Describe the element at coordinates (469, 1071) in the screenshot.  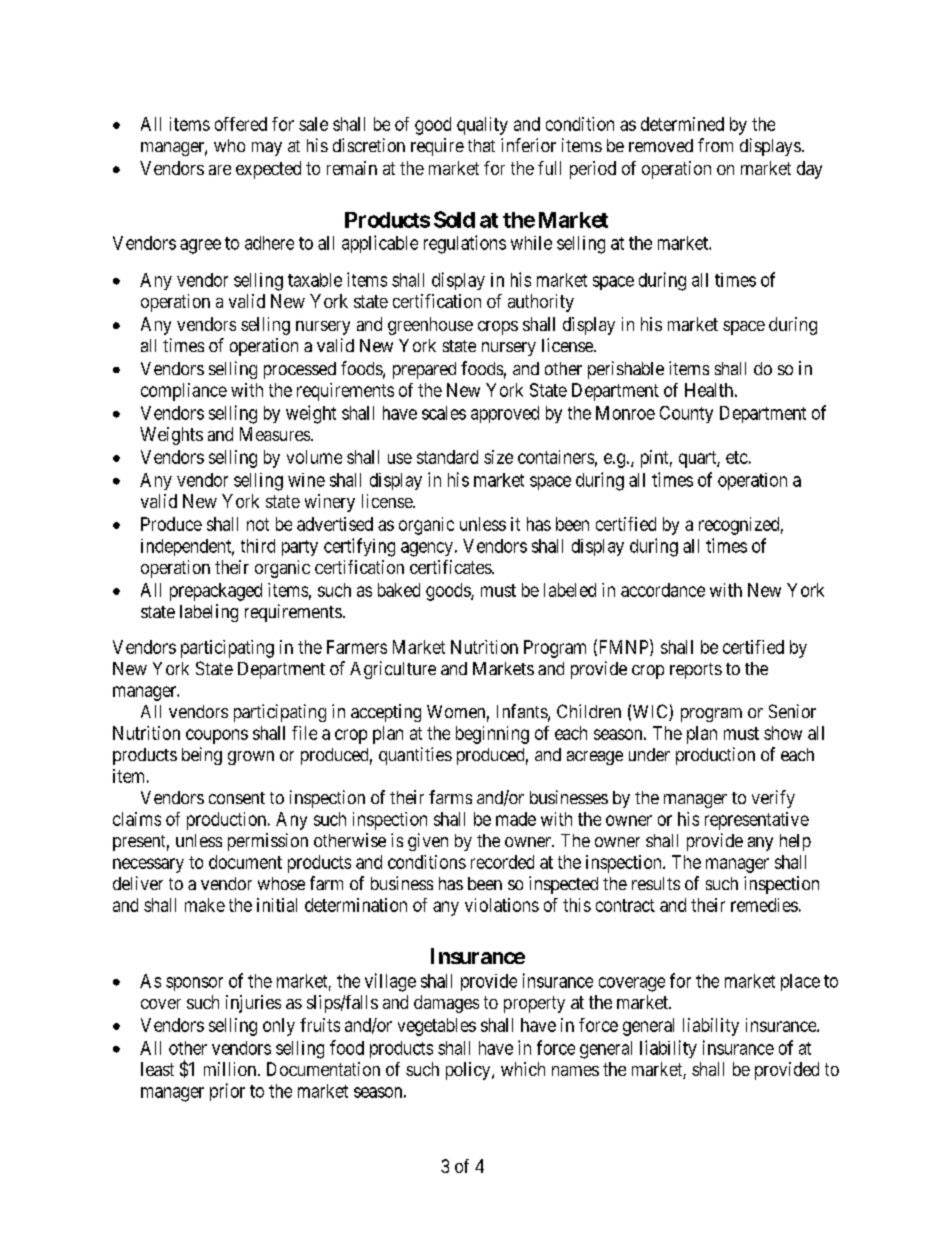
I see `policy` at that location.
